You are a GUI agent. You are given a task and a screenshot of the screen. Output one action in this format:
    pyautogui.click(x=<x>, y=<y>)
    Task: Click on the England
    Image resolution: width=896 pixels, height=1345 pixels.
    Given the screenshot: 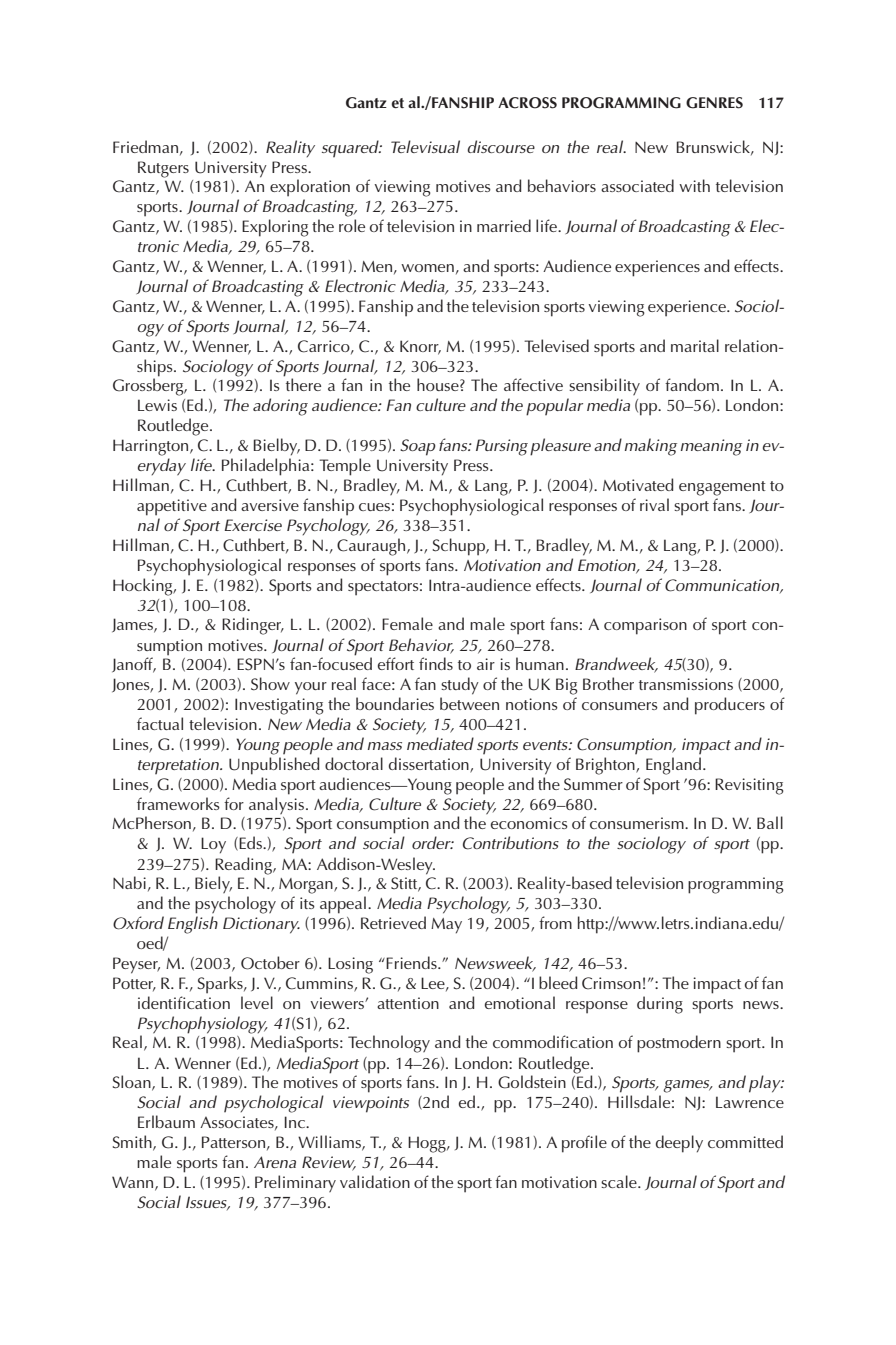 What is the action you would take?
    pyautogui.click(x=675, y=766)
